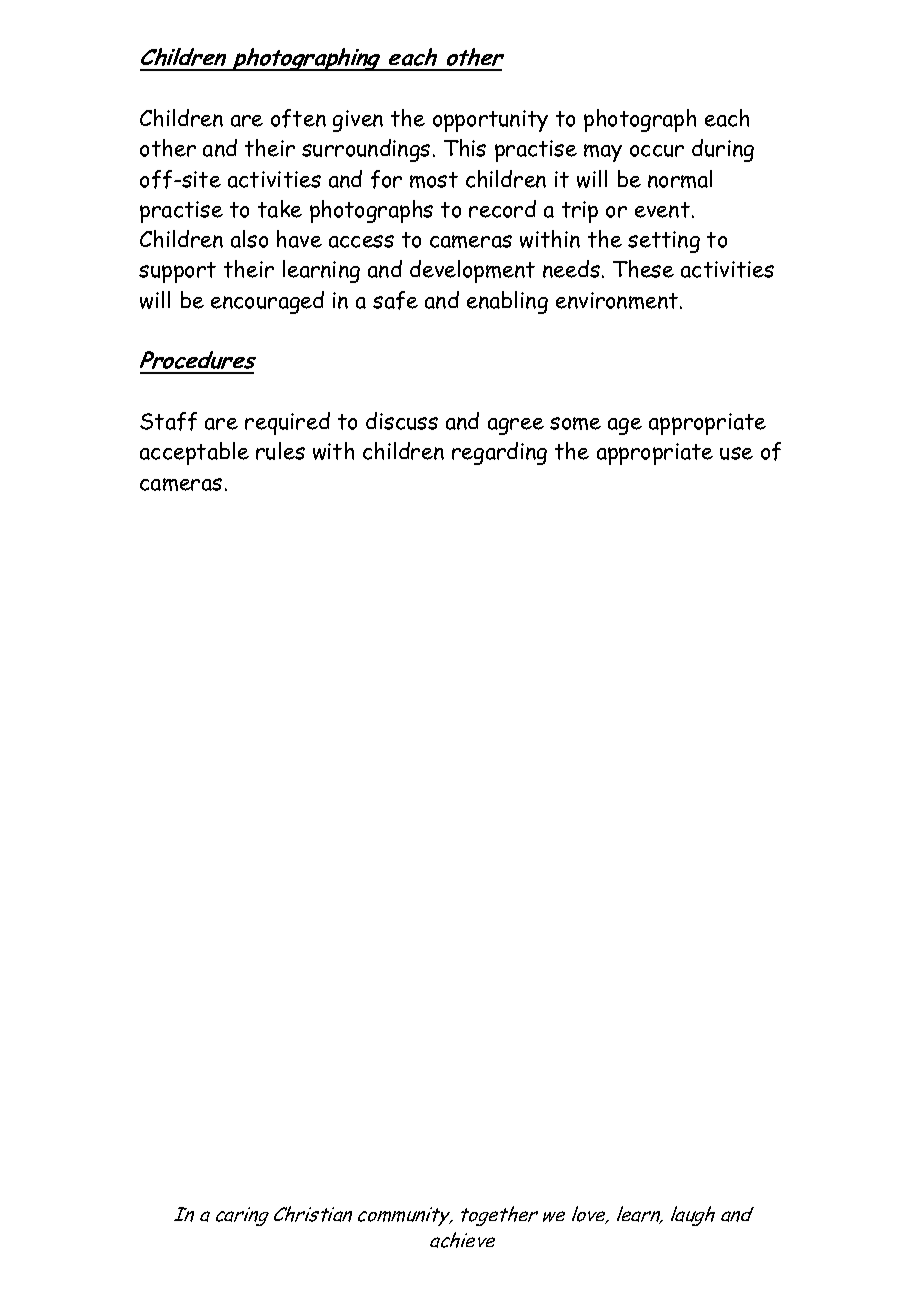 The height and width of the document is (1308, 924). What do you see at coordinates (298, 118) in the document?
I see `often` at bounding box center [298, 118].
